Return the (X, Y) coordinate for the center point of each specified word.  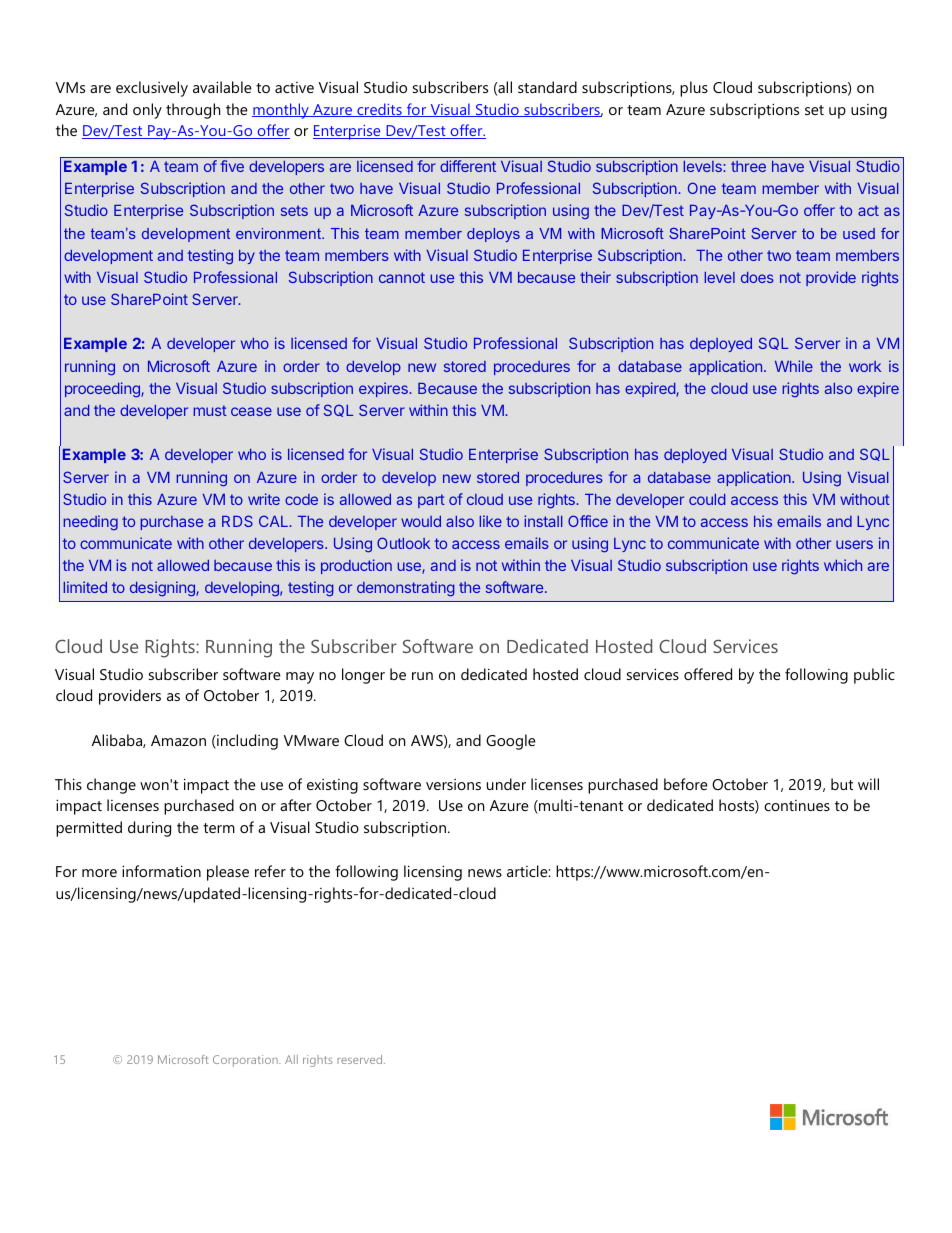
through (193, 111)
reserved (361, 1059)
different (468, 166)
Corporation (246, 1061)
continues (797, 805)
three (748, 166)
